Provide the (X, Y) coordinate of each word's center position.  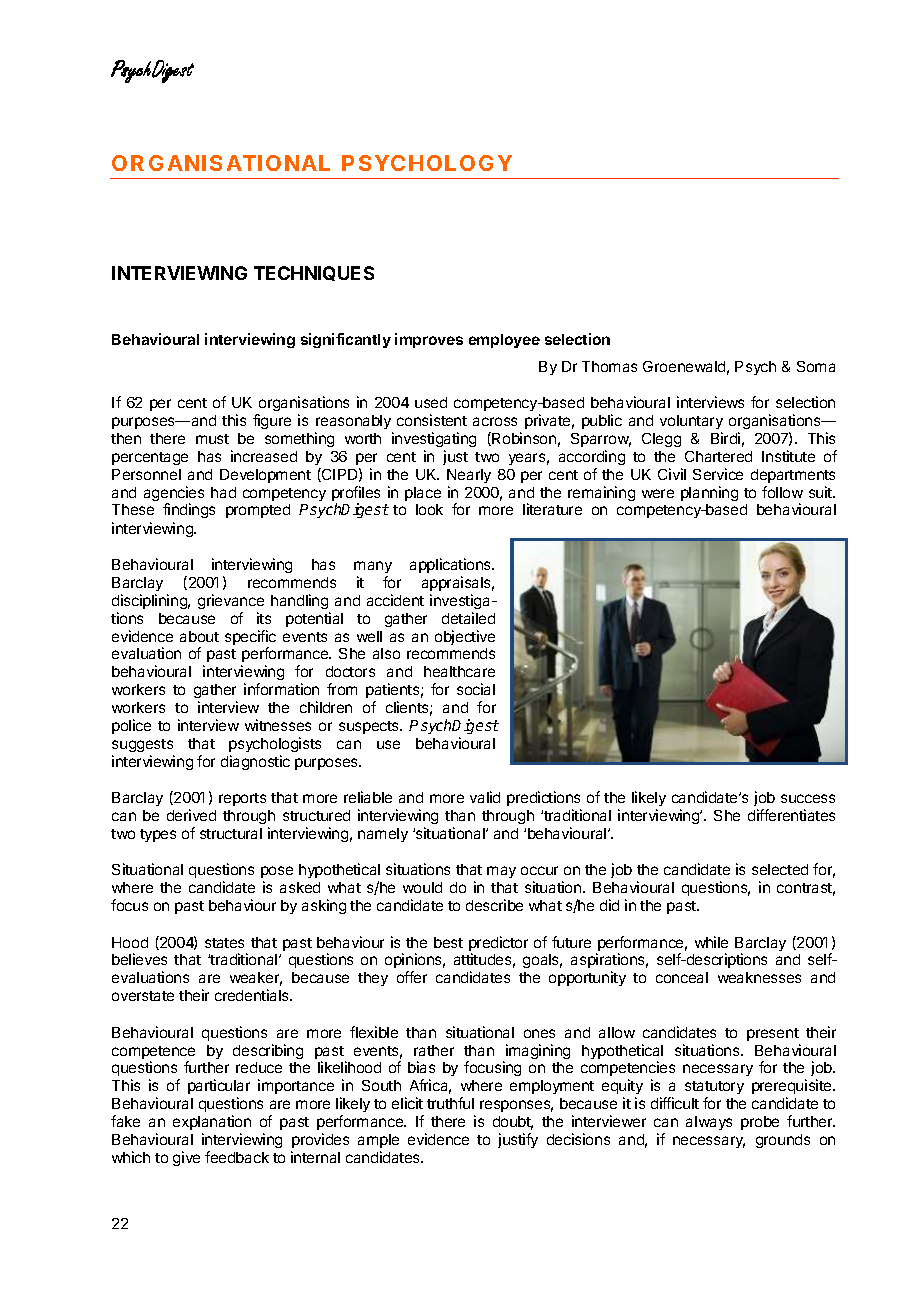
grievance (231, 601)
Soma (816, 366)
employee (504, 341)
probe (760, 1123)
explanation (212, 1122)
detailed (468, 618)
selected (780, 869)
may (501, 872)
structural (231, 833)
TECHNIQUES (314, 273)
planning (709, 493)
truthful (450, 1103)
